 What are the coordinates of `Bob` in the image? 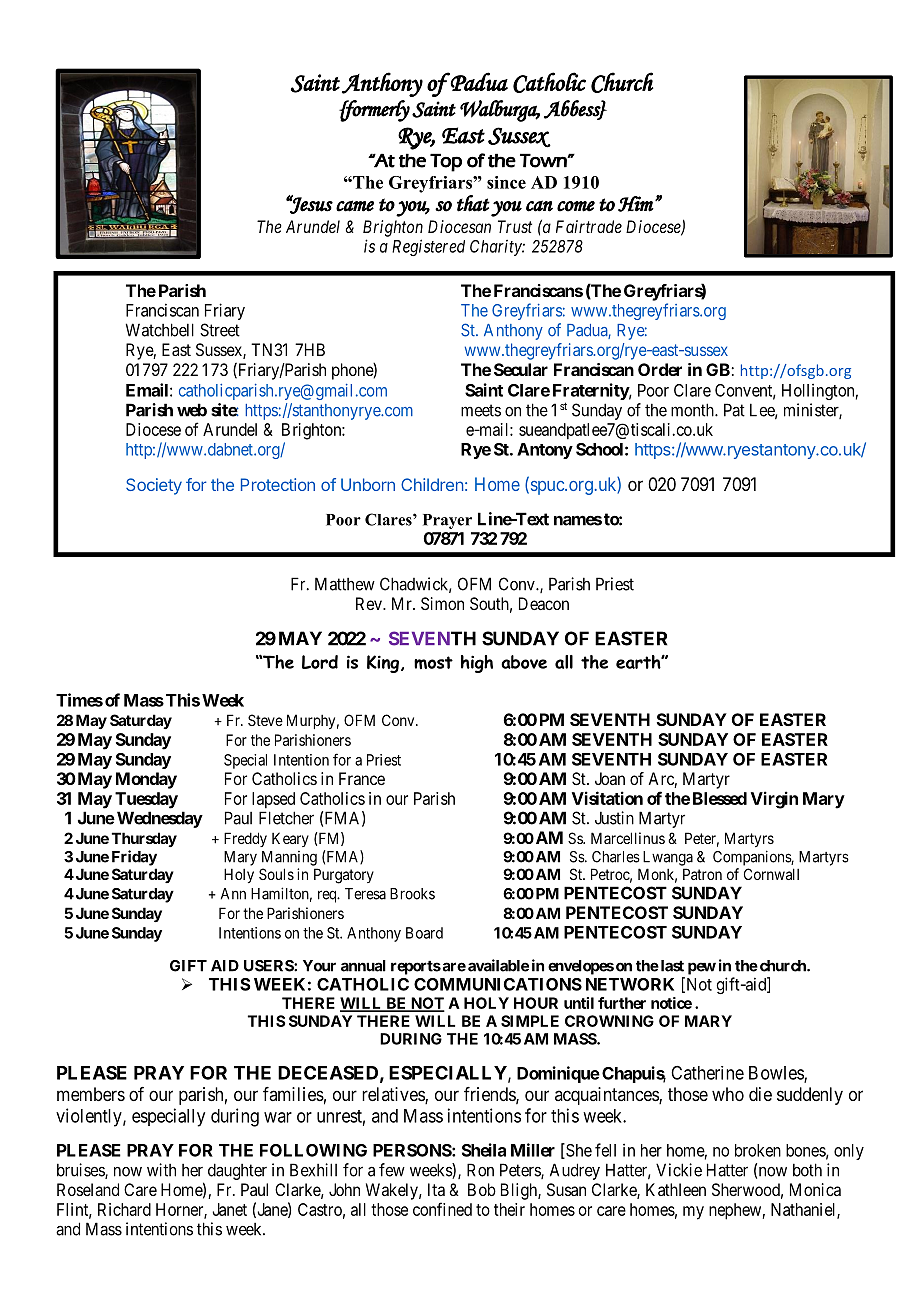 It's located at (482, 1189).
